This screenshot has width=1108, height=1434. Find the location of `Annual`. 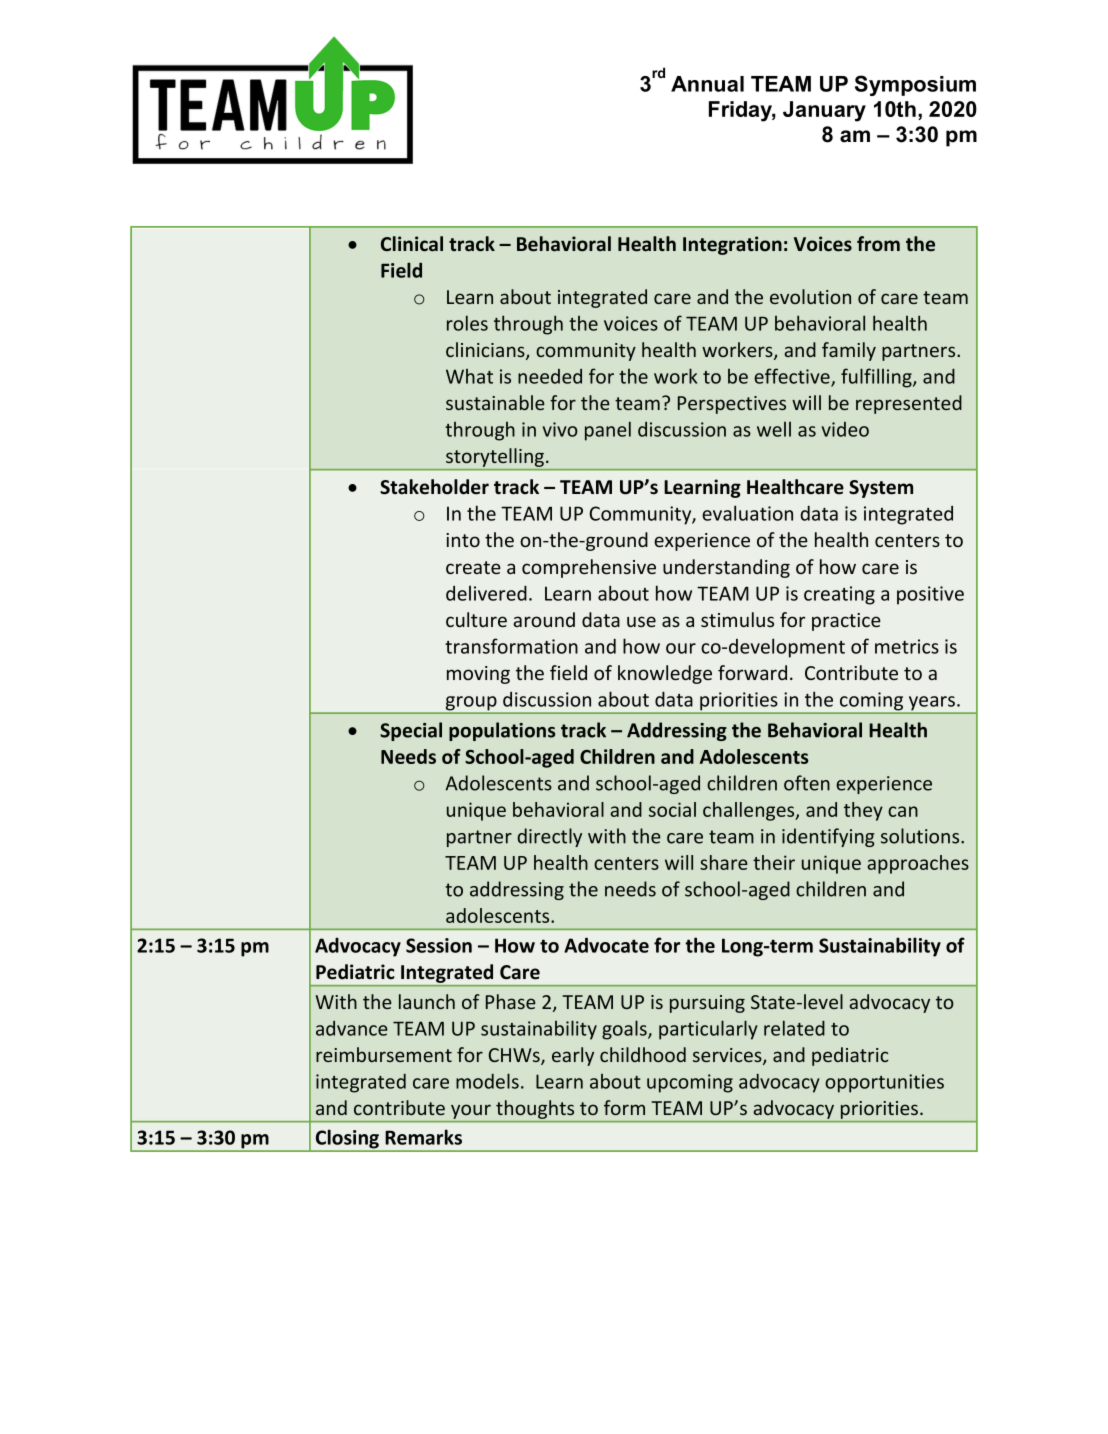

Annual is located at coordinates (707, 84).
